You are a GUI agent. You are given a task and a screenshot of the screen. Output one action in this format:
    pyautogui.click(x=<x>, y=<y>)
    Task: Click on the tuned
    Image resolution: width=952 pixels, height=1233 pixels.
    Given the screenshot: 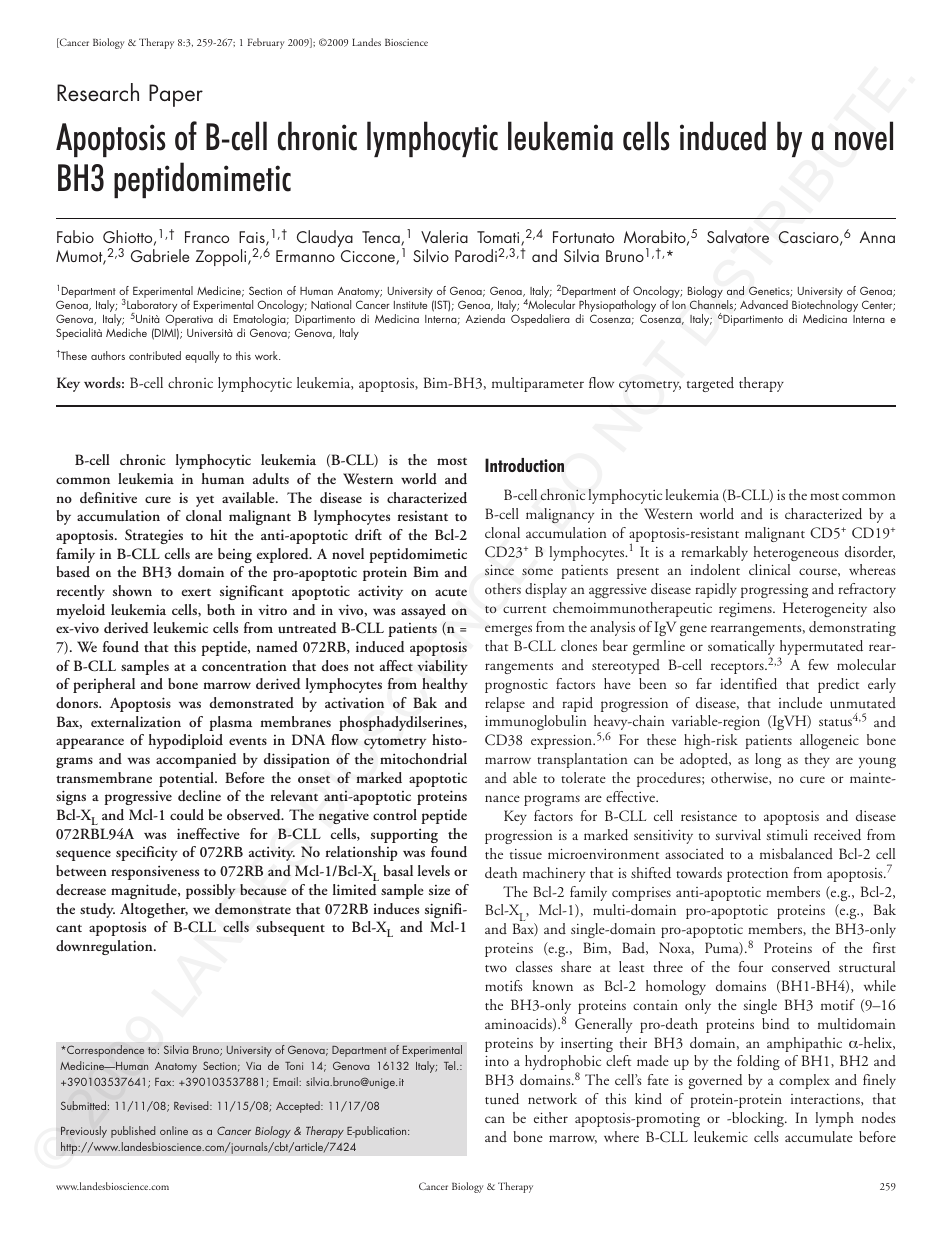 What is the action you would take?
    pyautogui.click(x=502, y=1099)
